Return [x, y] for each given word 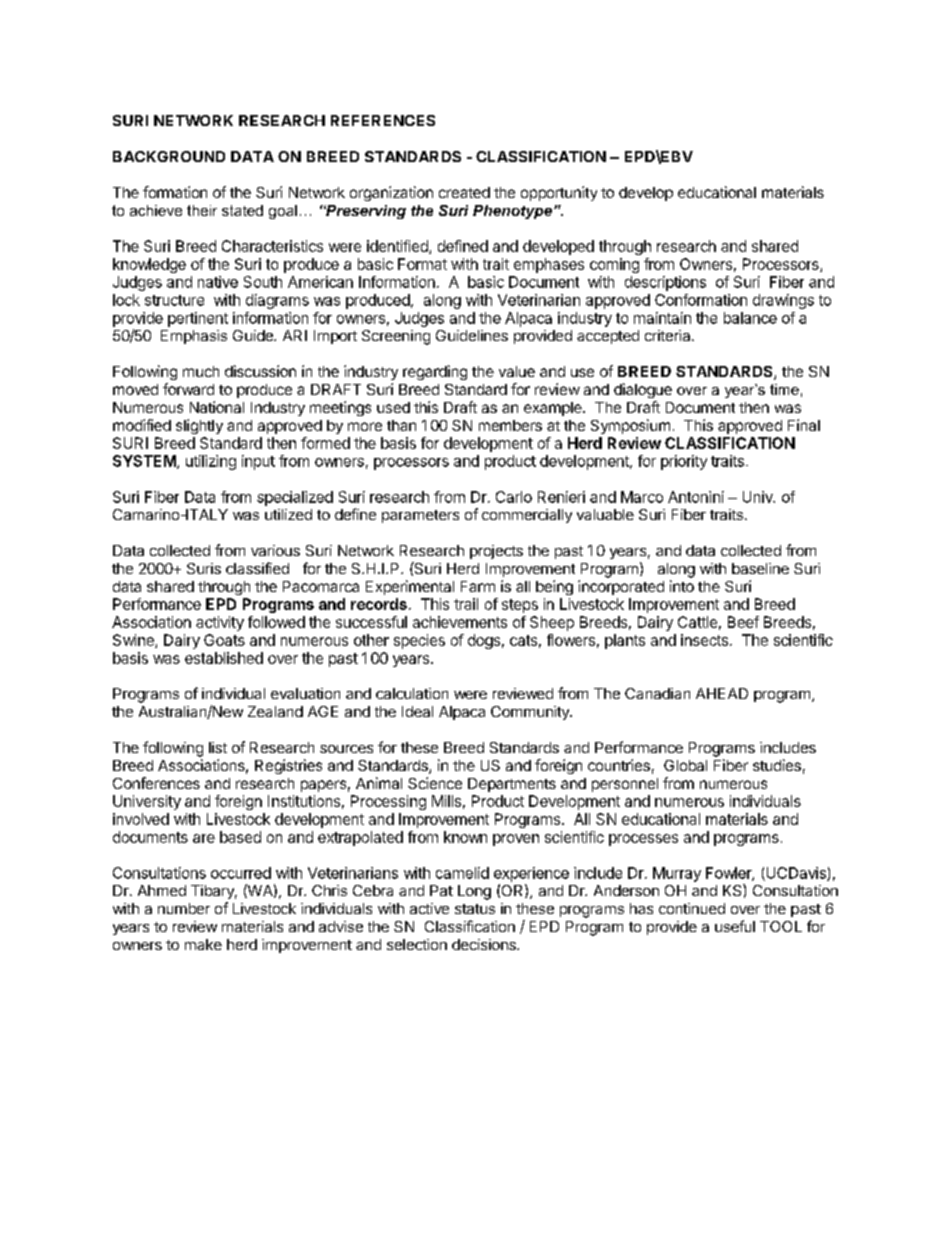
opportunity [559, 193]
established [224, 658]
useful [735, 926]
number [184, 908]
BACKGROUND [169, 156]
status [475, 909]
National [217, 407]
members [510, 425]
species [419, 641]
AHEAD [722, 693]
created [464, 192]
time [784, 389]
